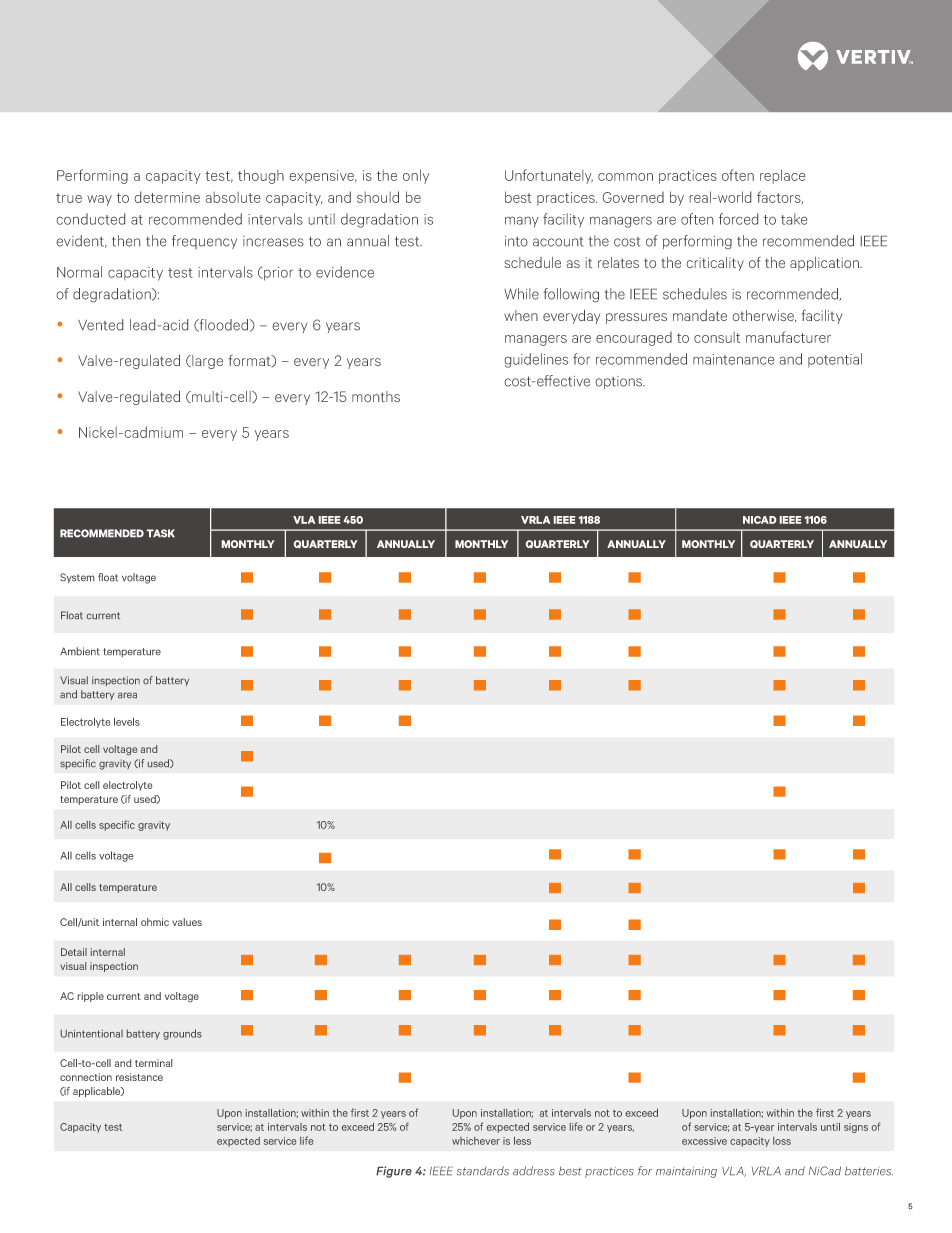  I want to click on levels, so click(127, 722).
